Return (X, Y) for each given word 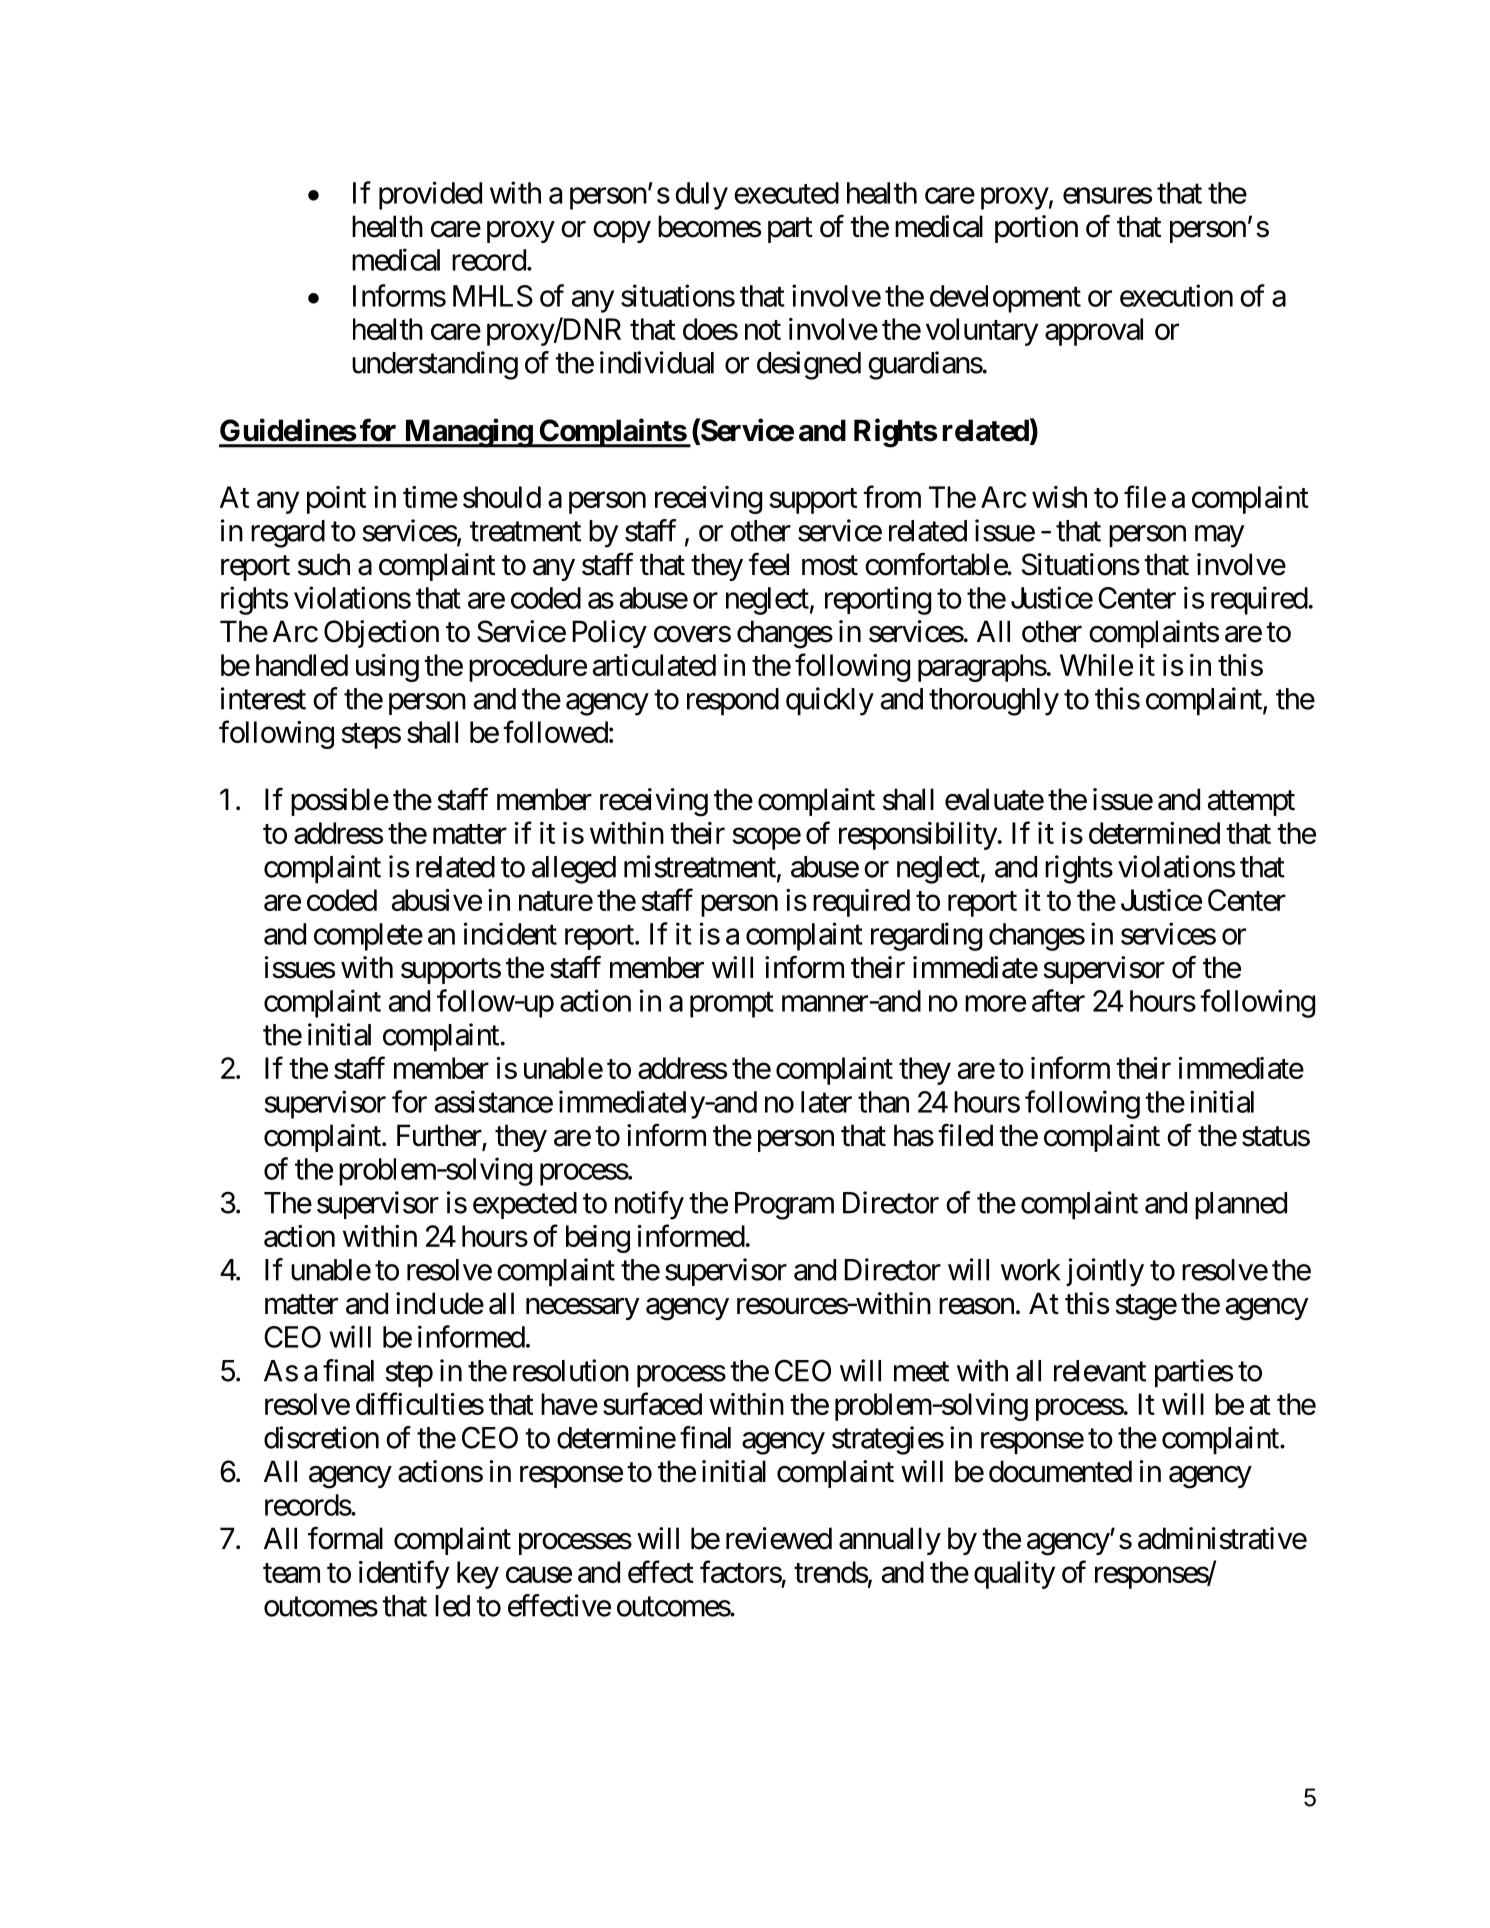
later (826, 1102)
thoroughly (994, 702)
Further (440, 1136)
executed (786, 193)
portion (1036, 229)
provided (430, 195)
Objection (381, 634)
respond (733, 702)
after (1058, 1000)
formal (345, 1538)
